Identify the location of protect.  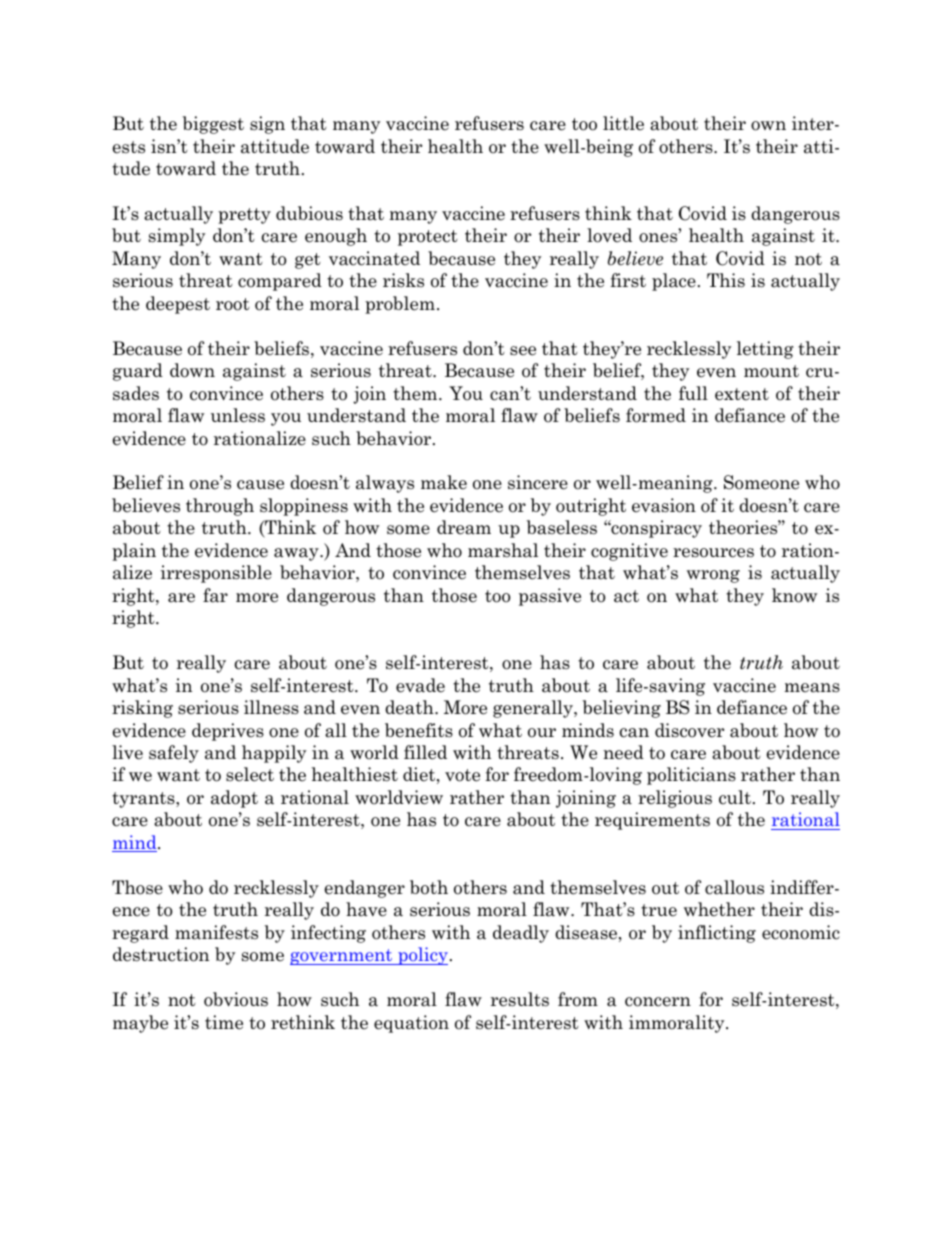
(428, 238).
